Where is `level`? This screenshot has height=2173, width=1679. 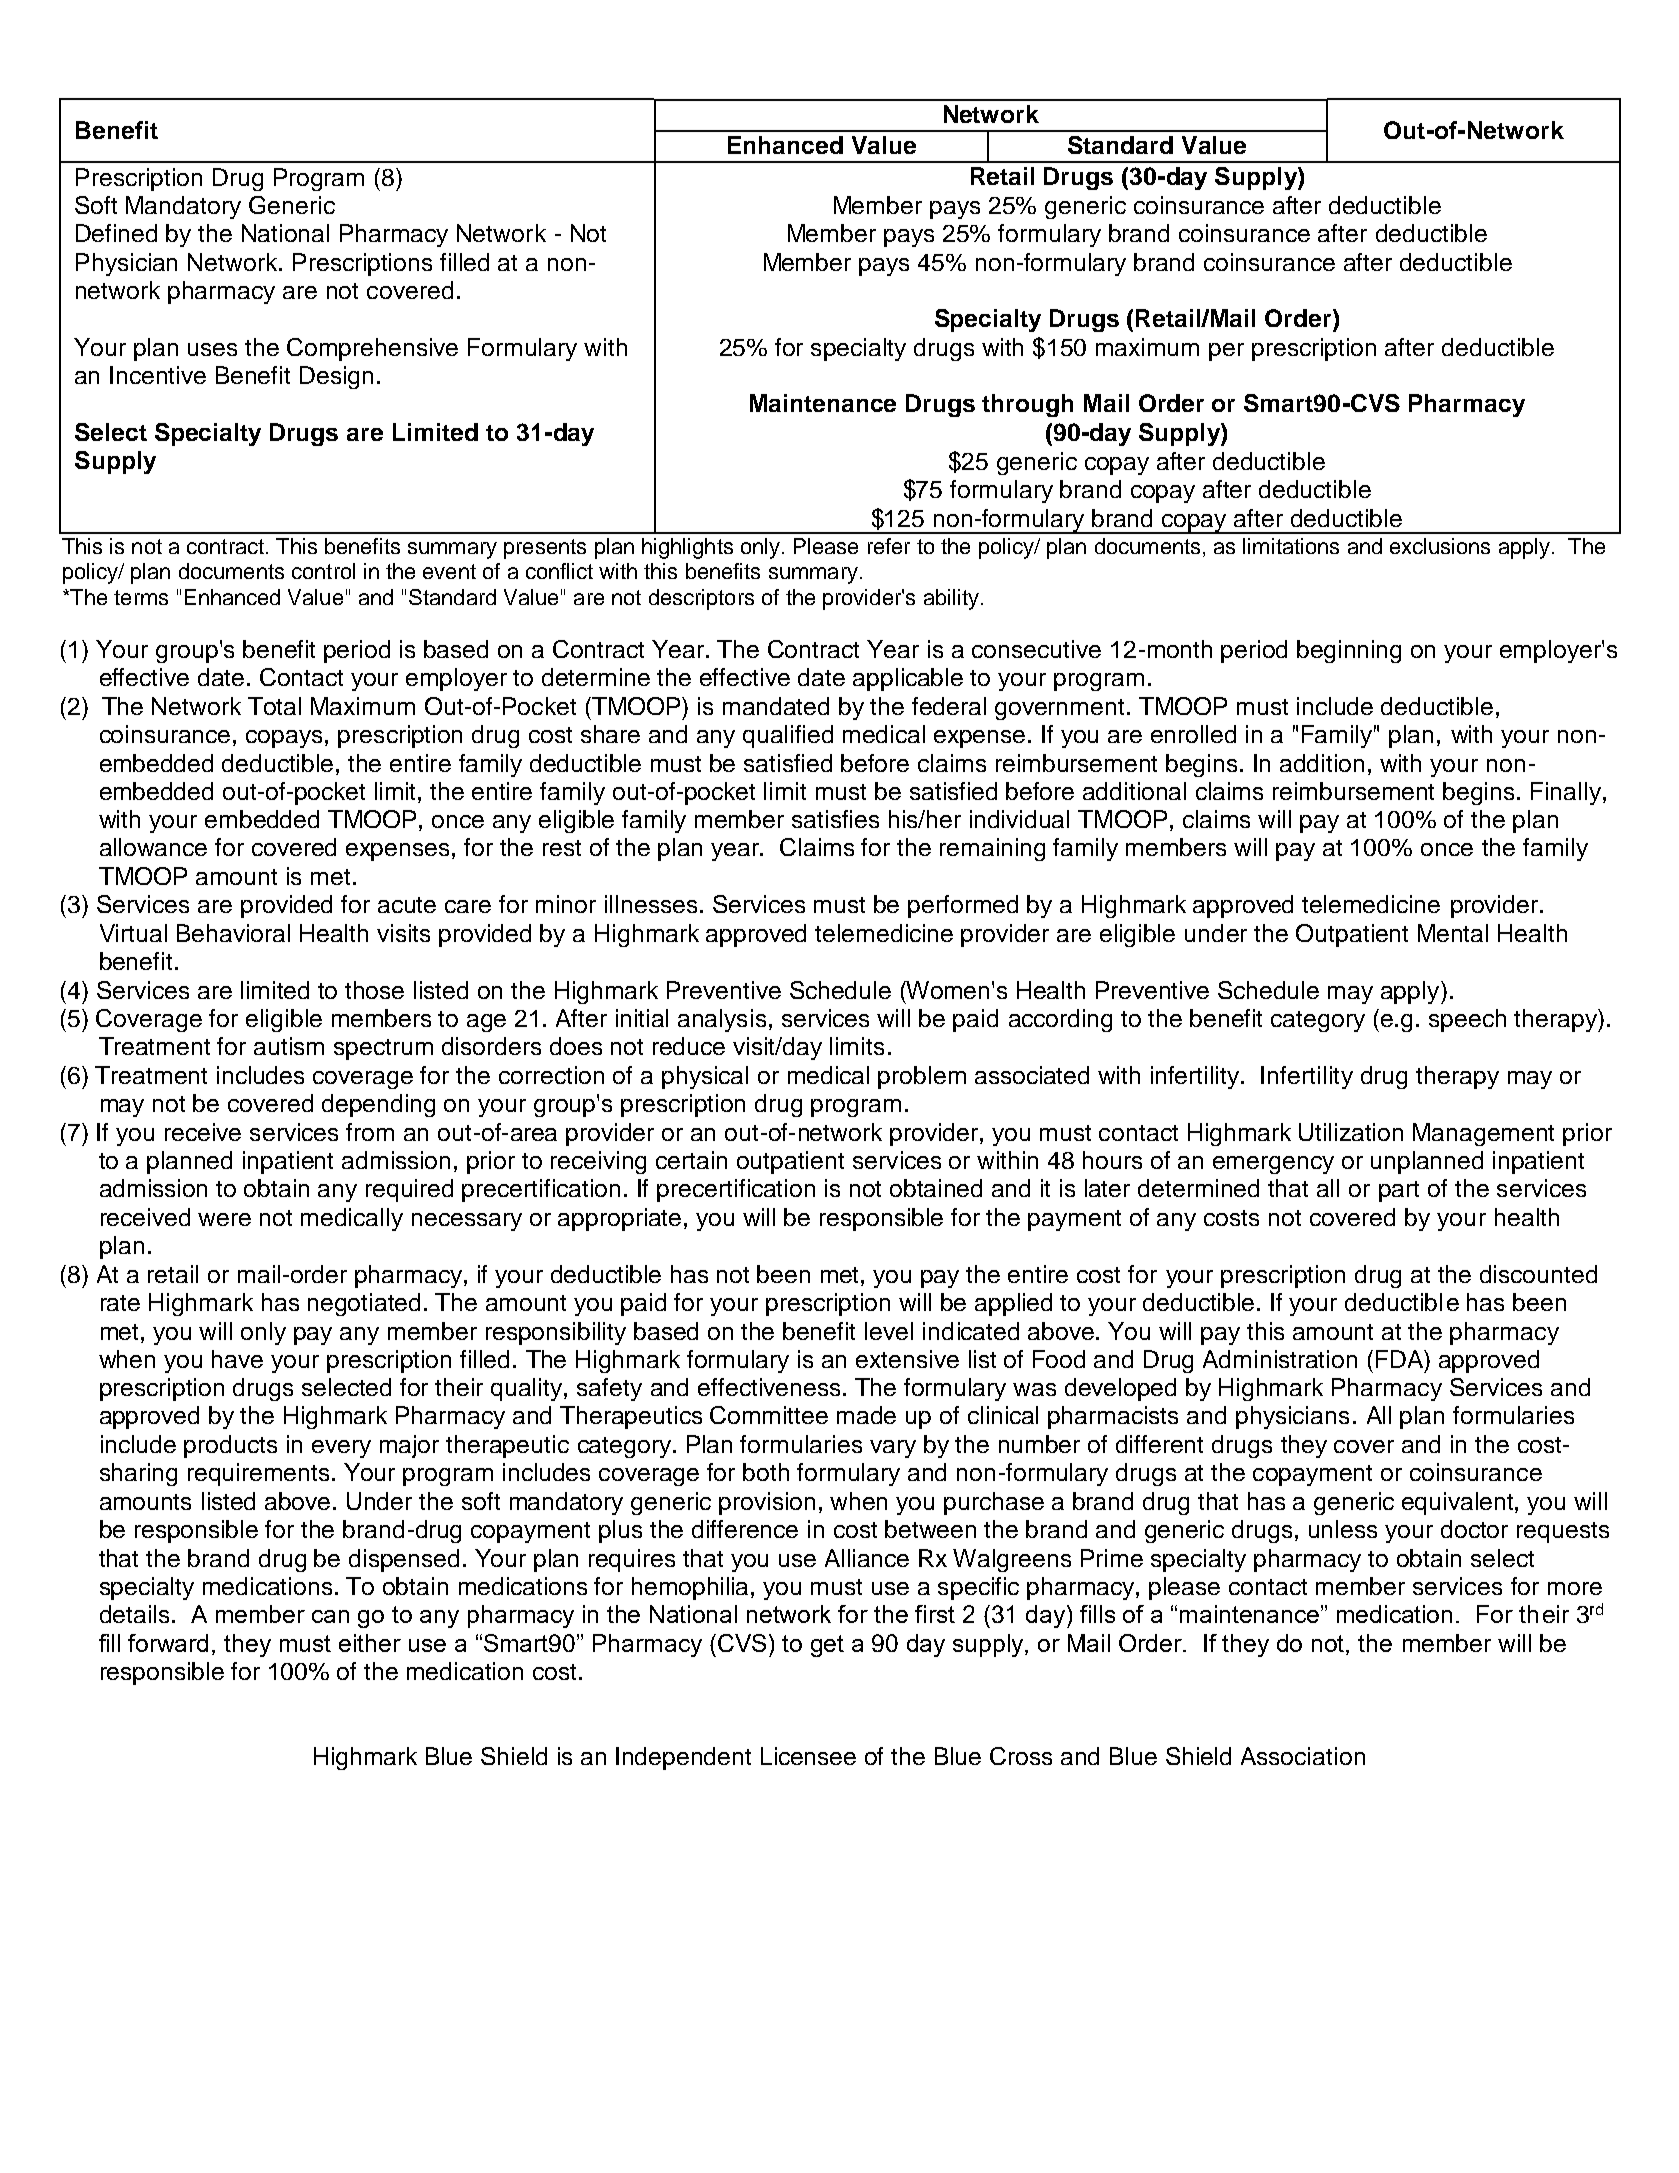 level is located at coordinates (889, 1331).
